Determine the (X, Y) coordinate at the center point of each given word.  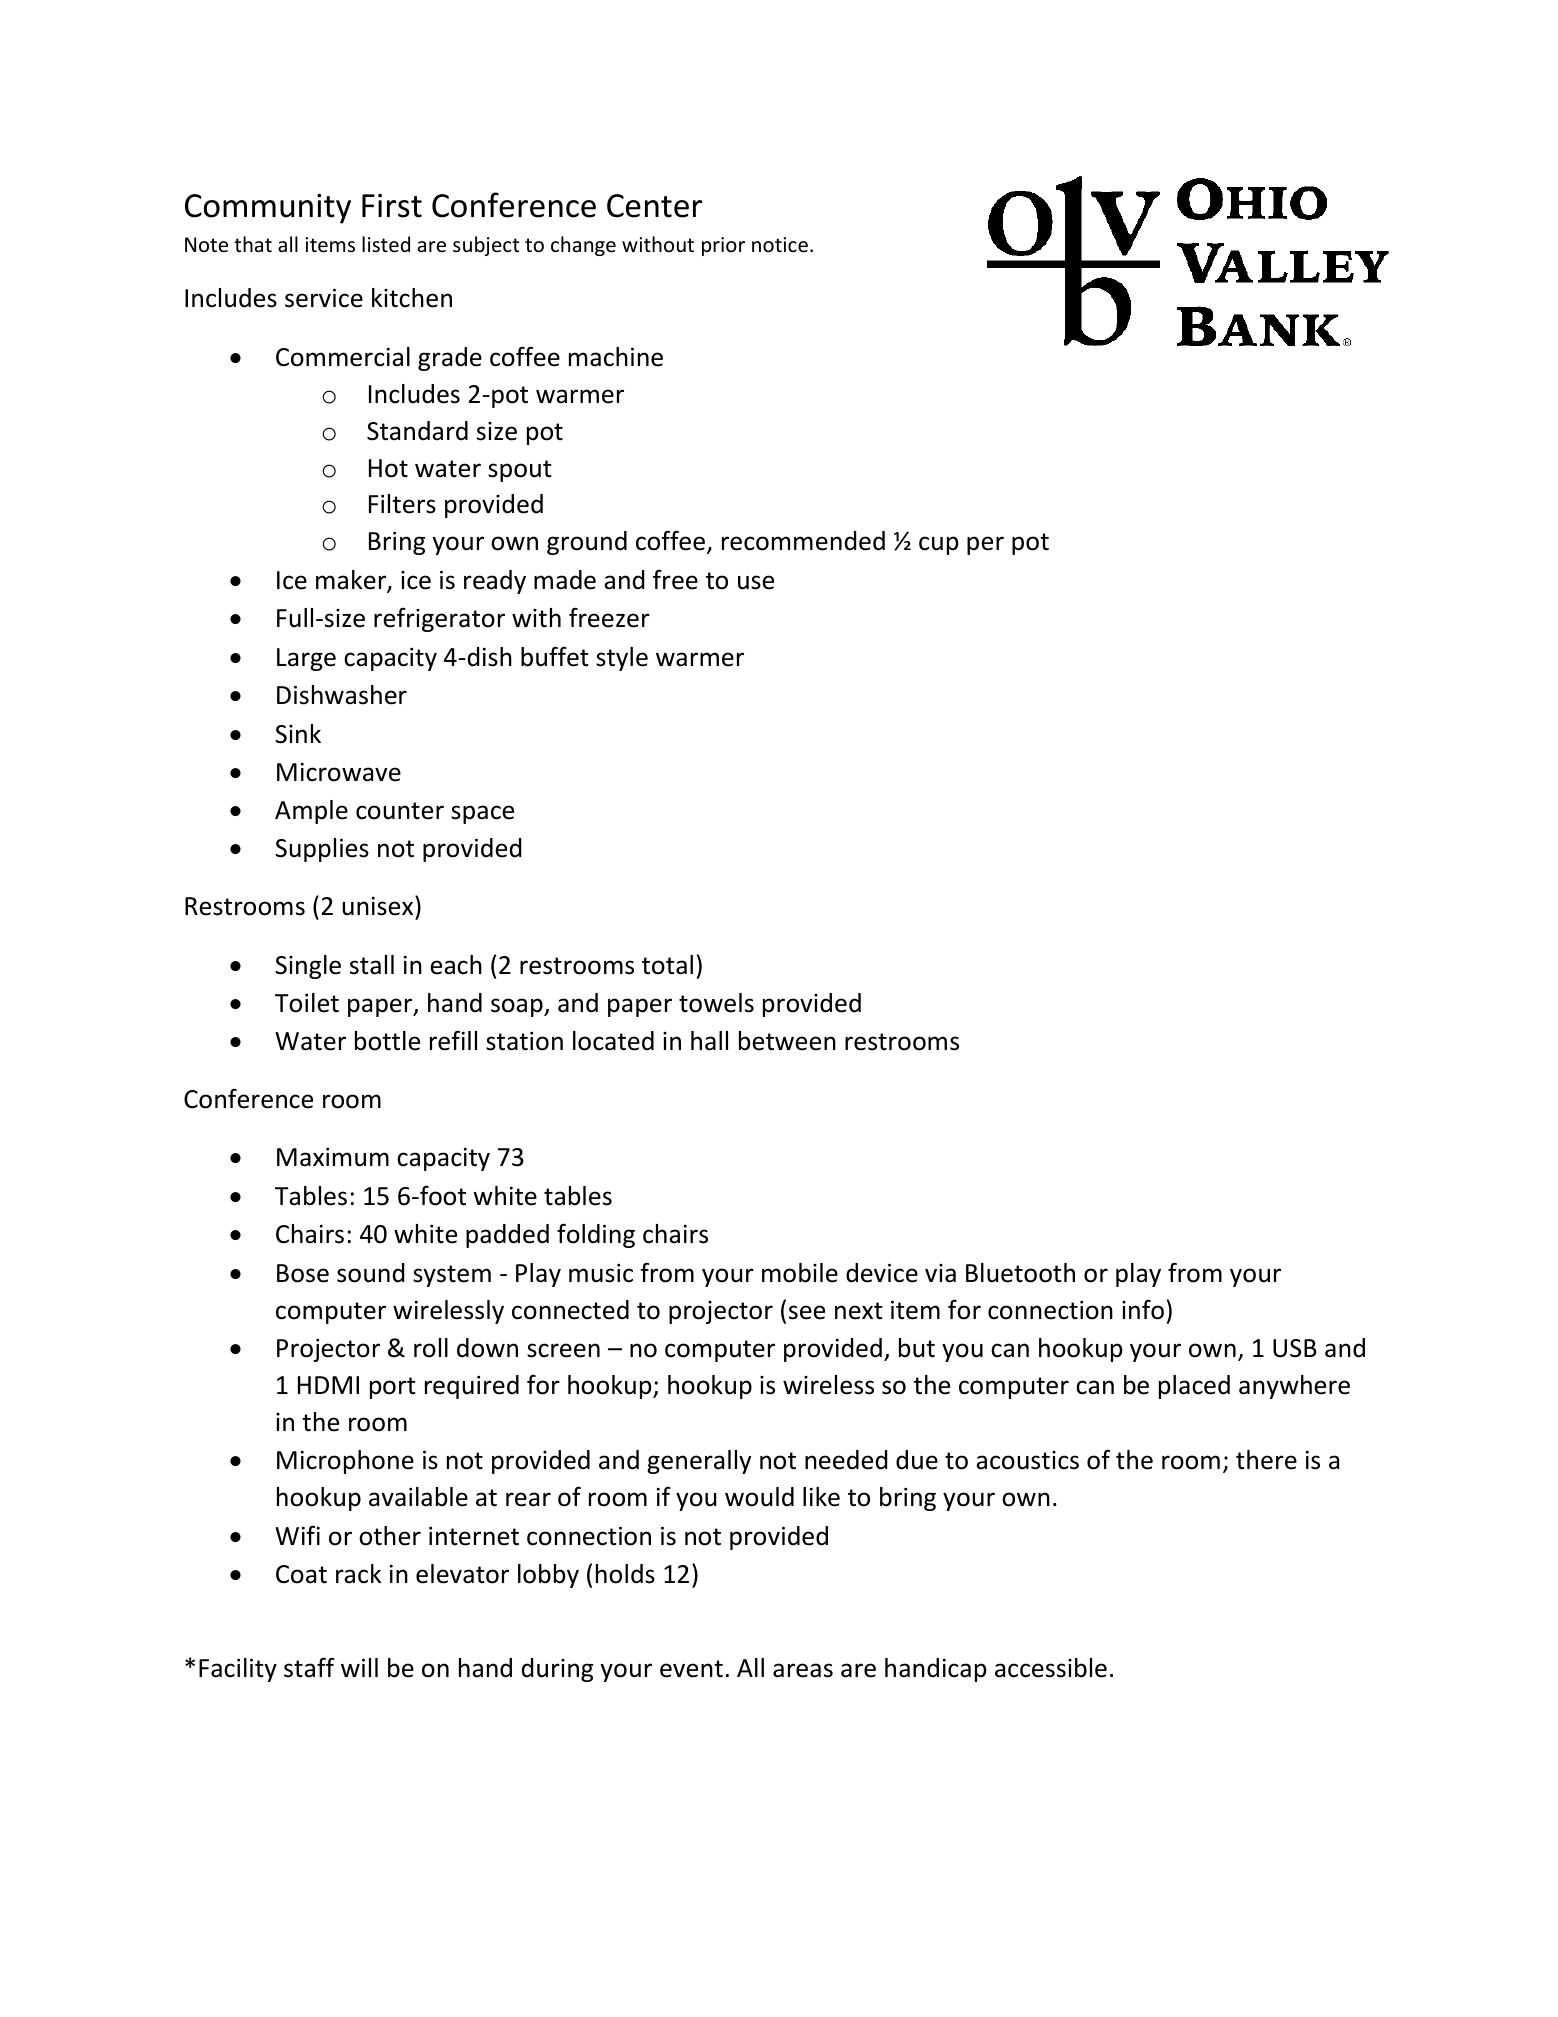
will (359, 1667)
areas (803, 1670)
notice (780, 245)
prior (723, 246)
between (787, 1041)
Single (308, 967)
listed (386, 244)
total (667, 965)
